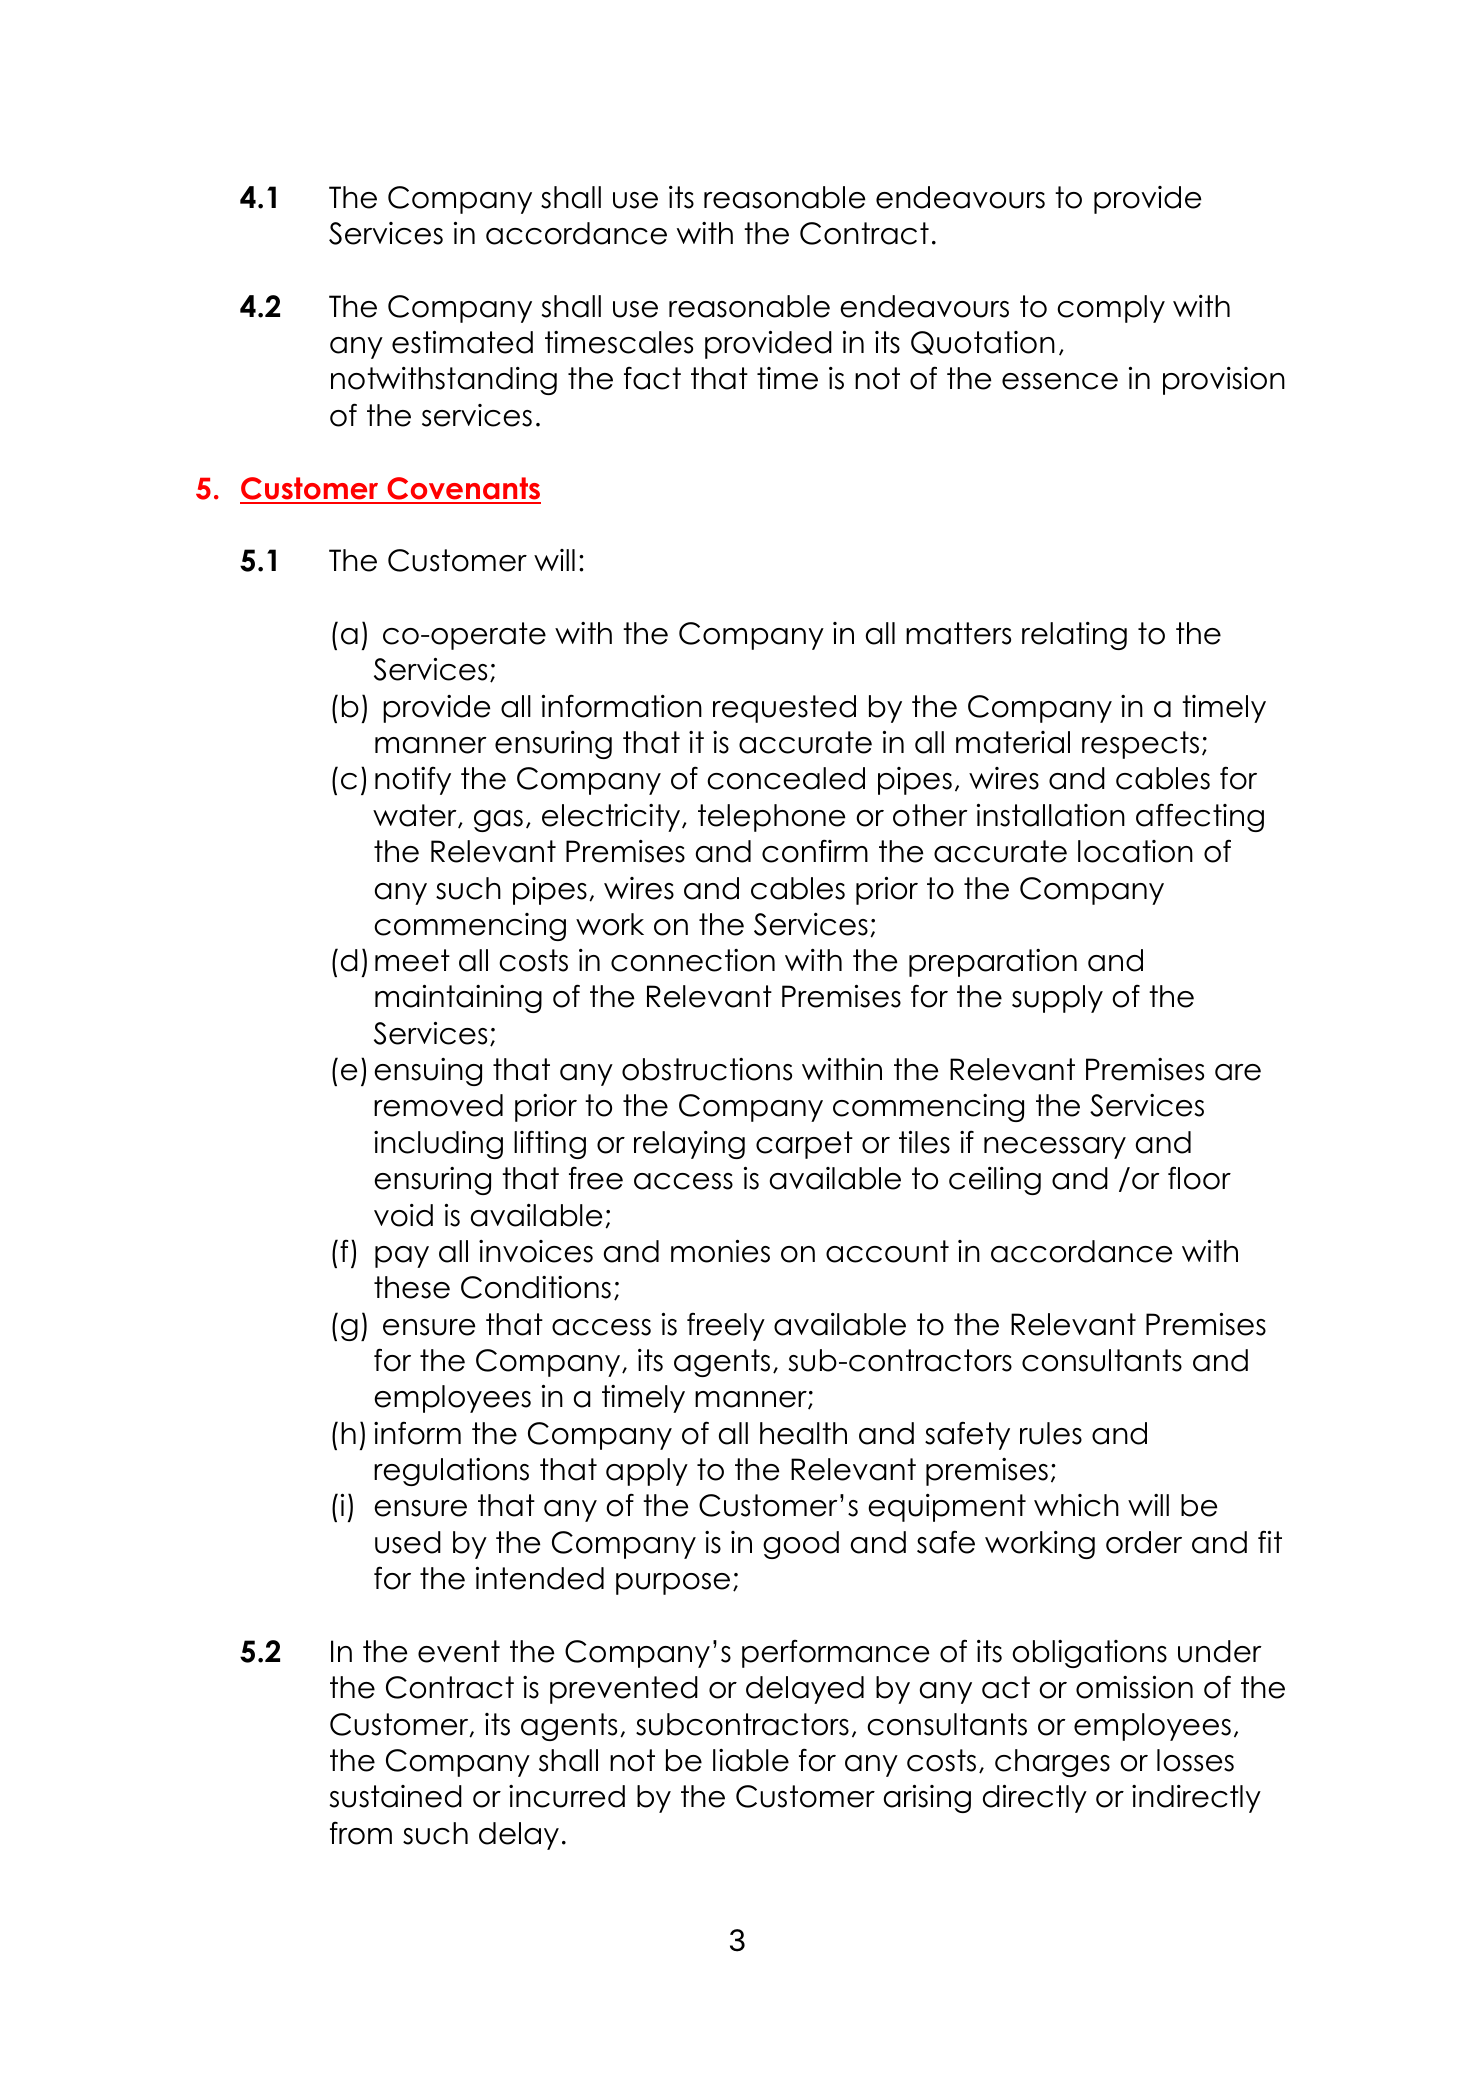  Describe the element at coordinates (1224, 381) in the screenshot. I see `provision` at that location.
